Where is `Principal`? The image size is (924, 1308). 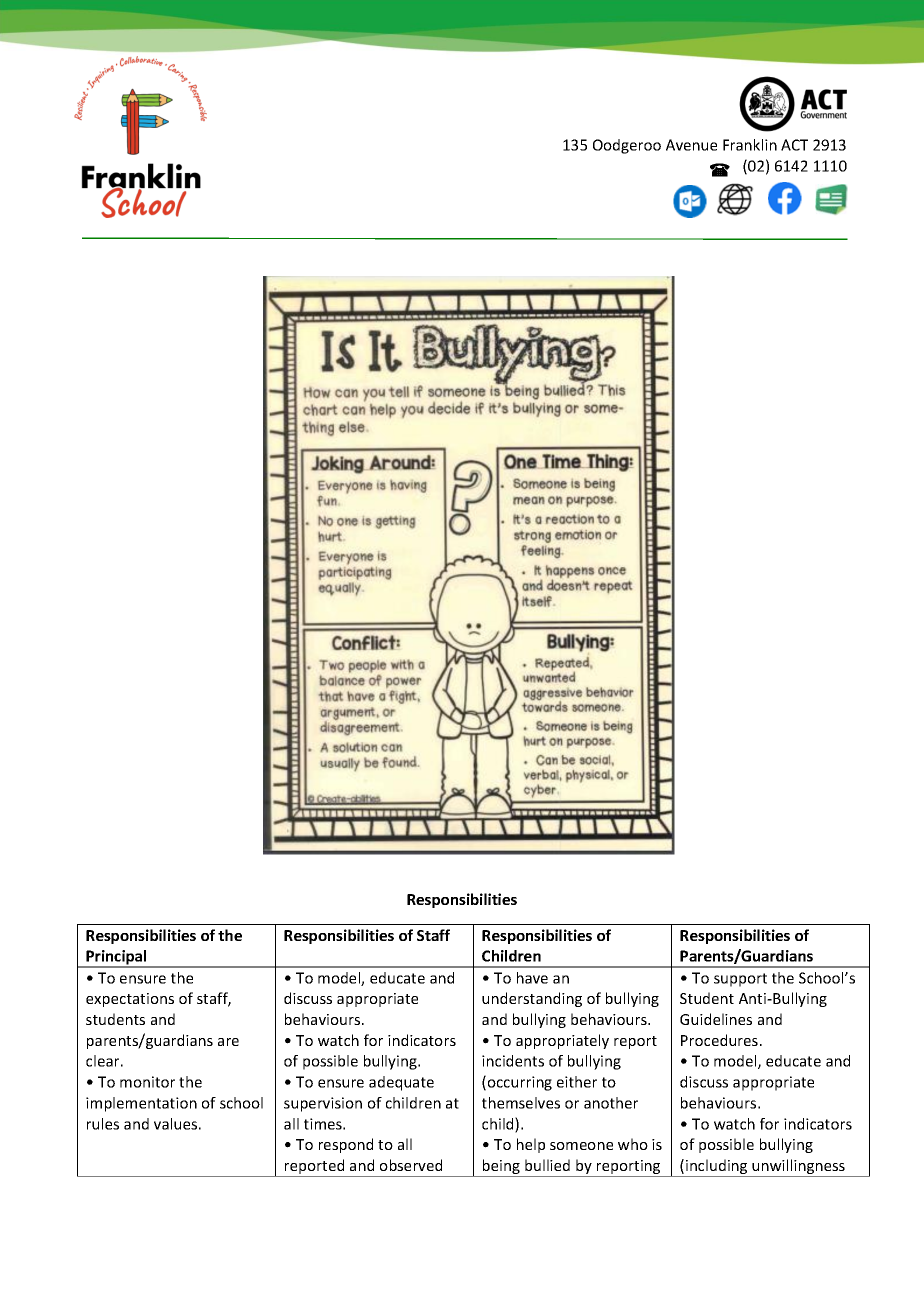 Principal is located at coordinates (117, 958).
